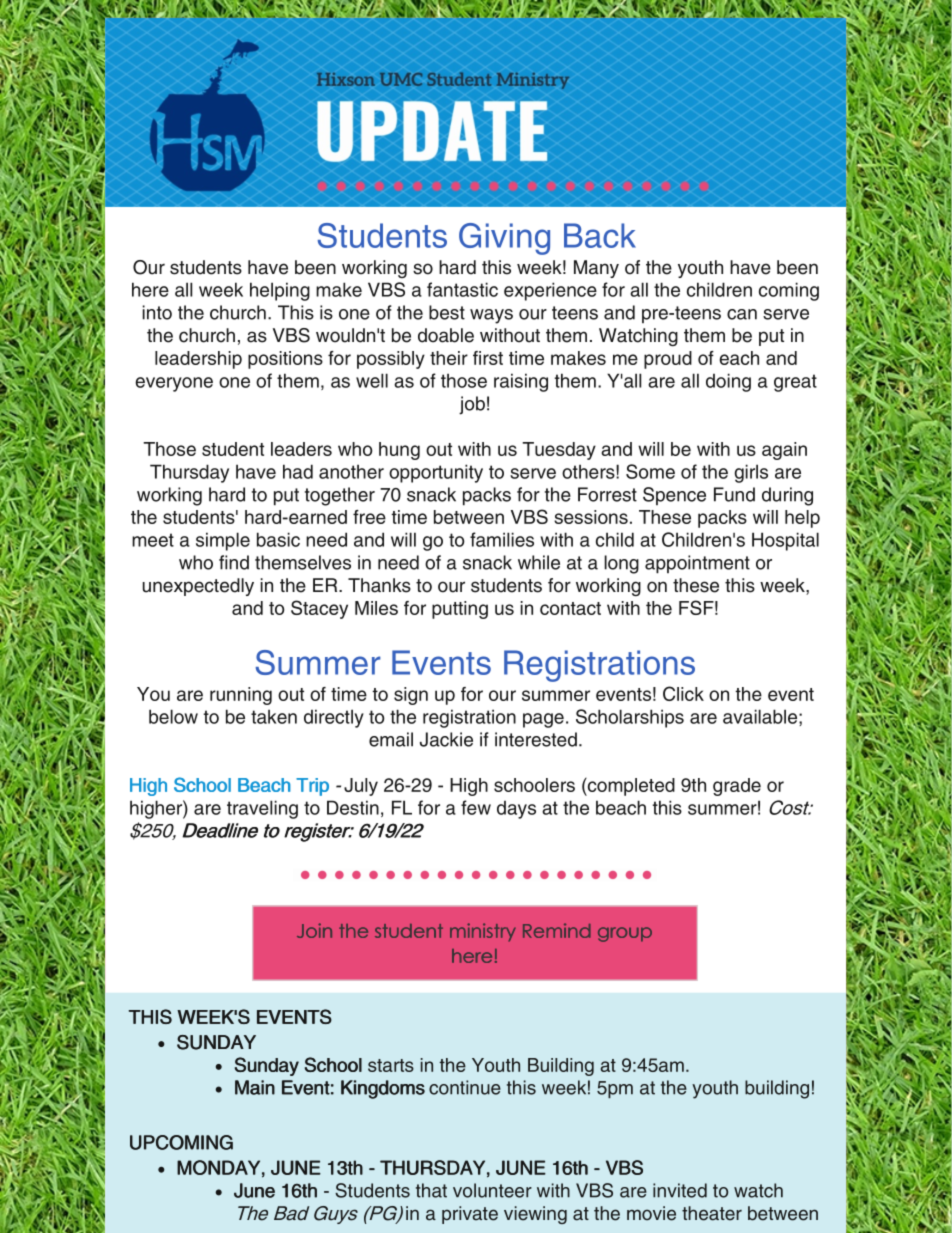 The image size is (952, 1233). What do you see at coordinates (737, 787) in the page?
I see `grade` at bounding box center [737, 787].
